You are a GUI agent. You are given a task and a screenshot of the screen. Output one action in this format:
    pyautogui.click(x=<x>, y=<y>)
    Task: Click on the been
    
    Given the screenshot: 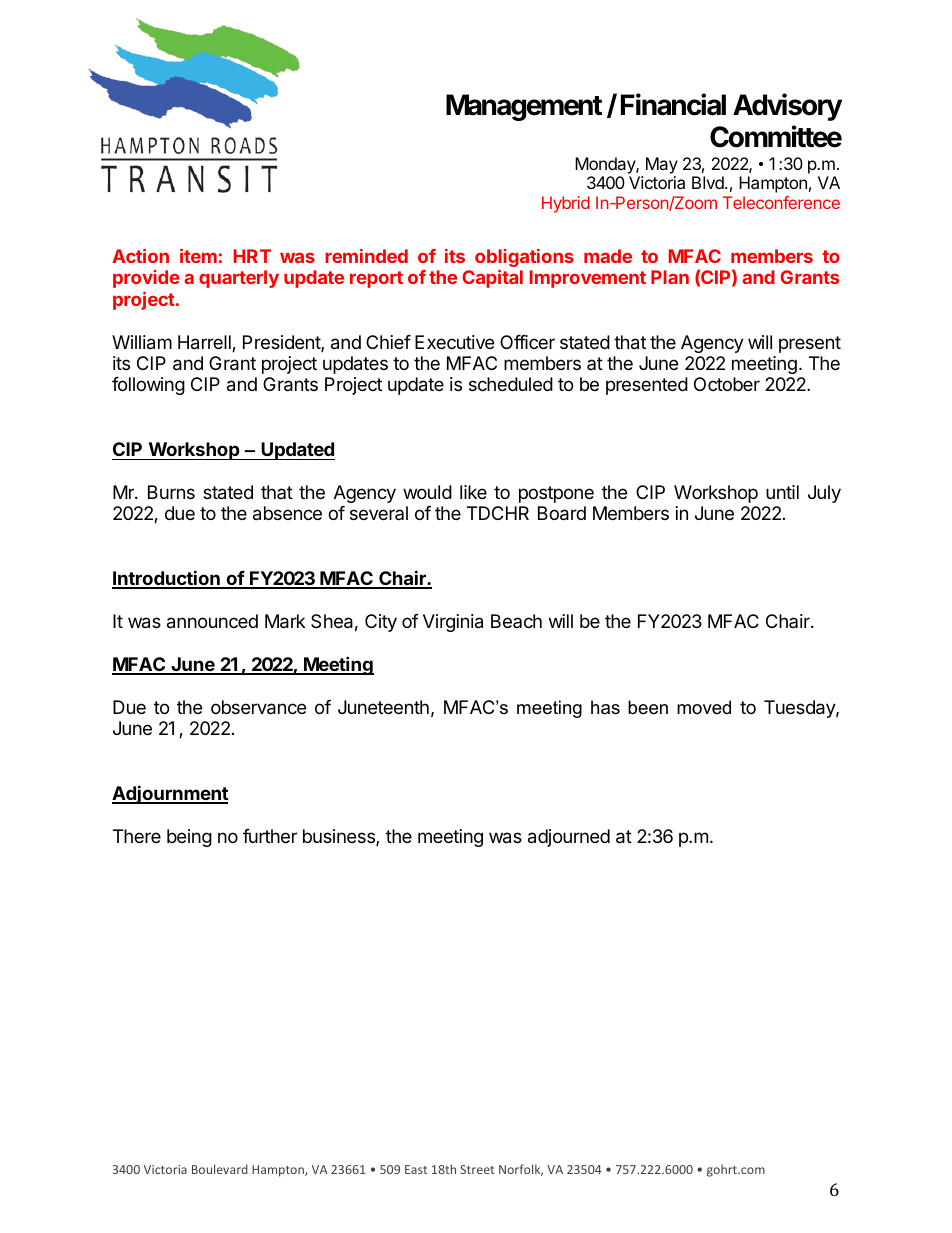 What is the action you would take?
    pyautogui.click(x=648, y=707)
